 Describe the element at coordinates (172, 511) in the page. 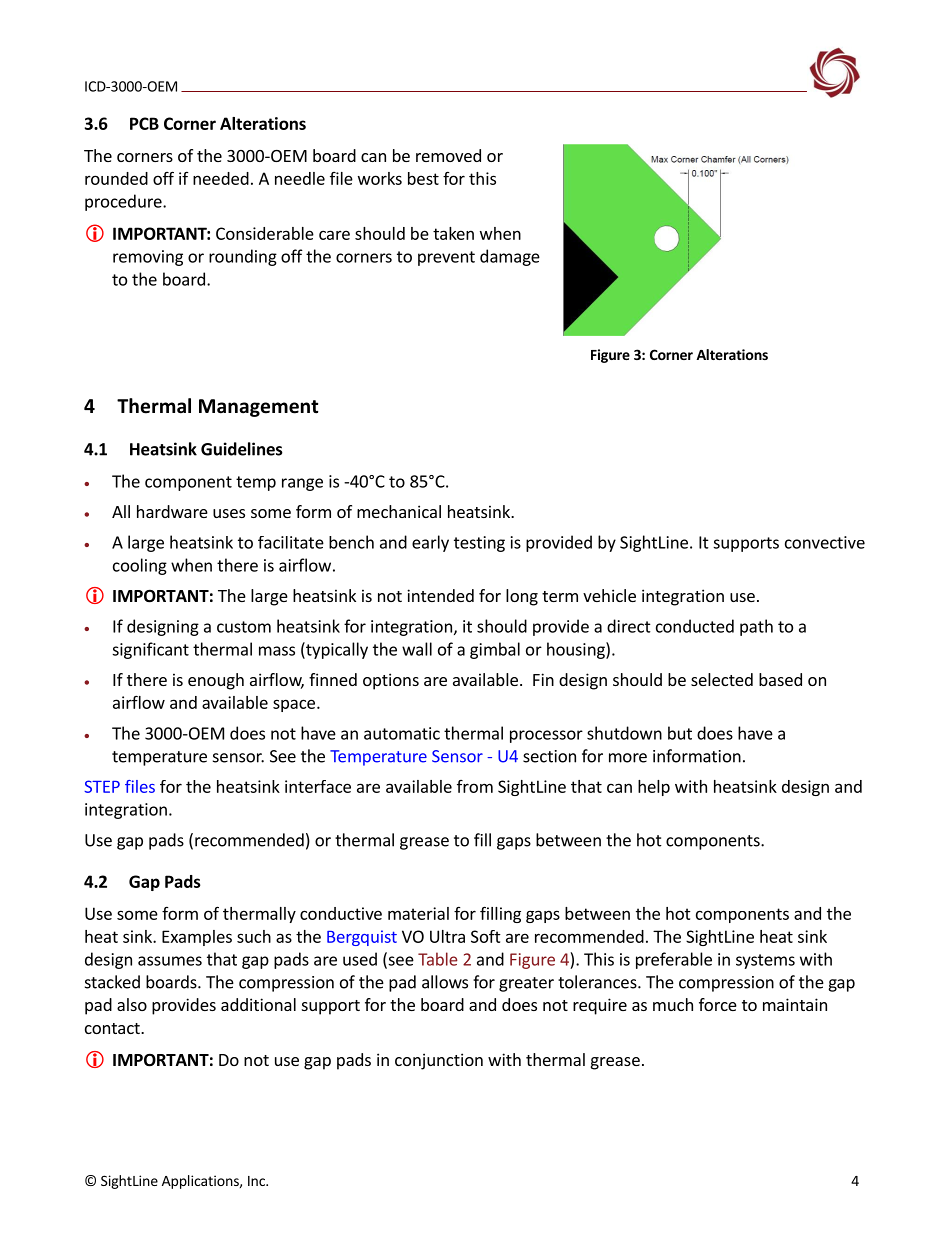

I see `hardware` at that location.
